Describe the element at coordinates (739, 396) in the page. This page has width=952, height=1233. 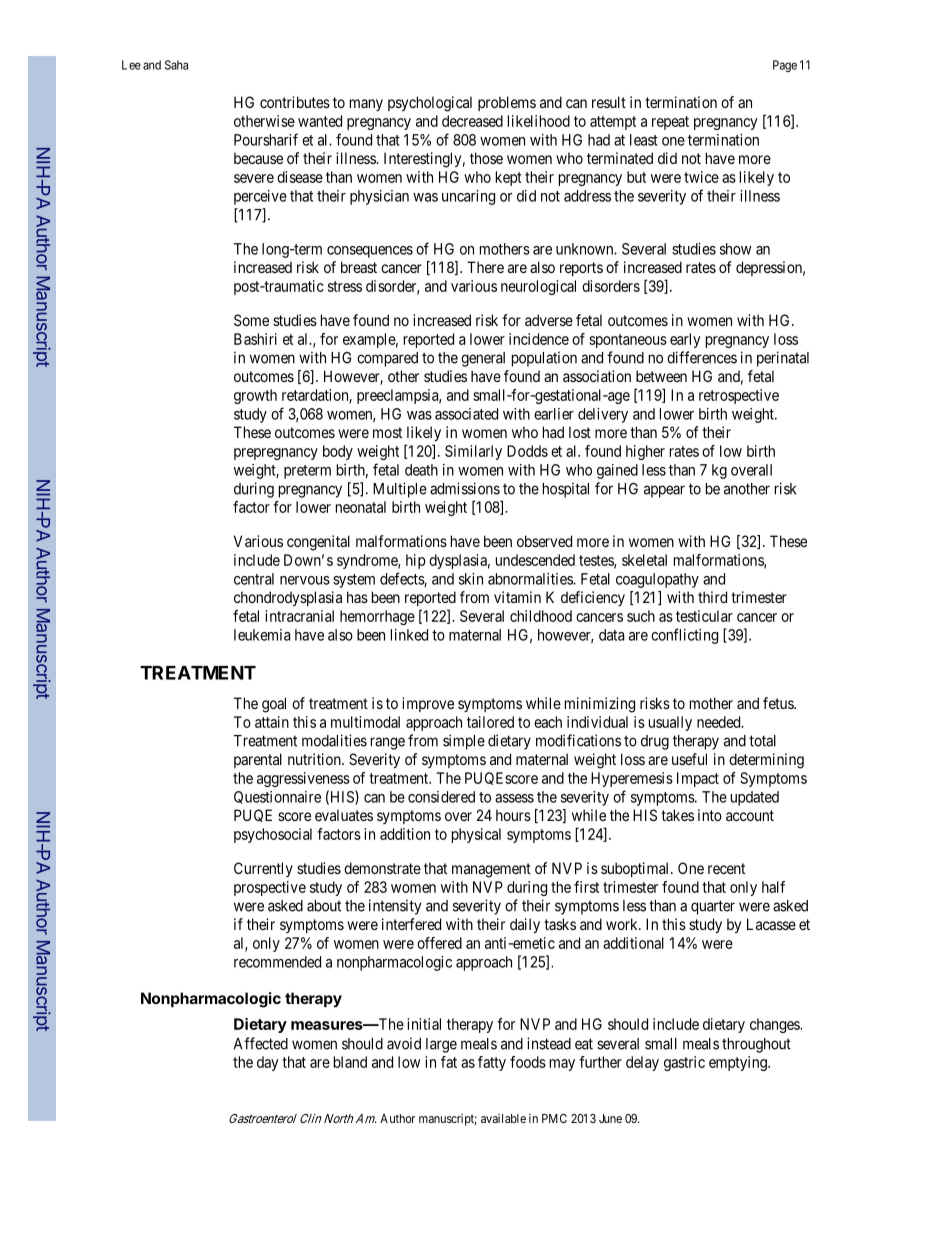
I see `retrospective` at that location.
